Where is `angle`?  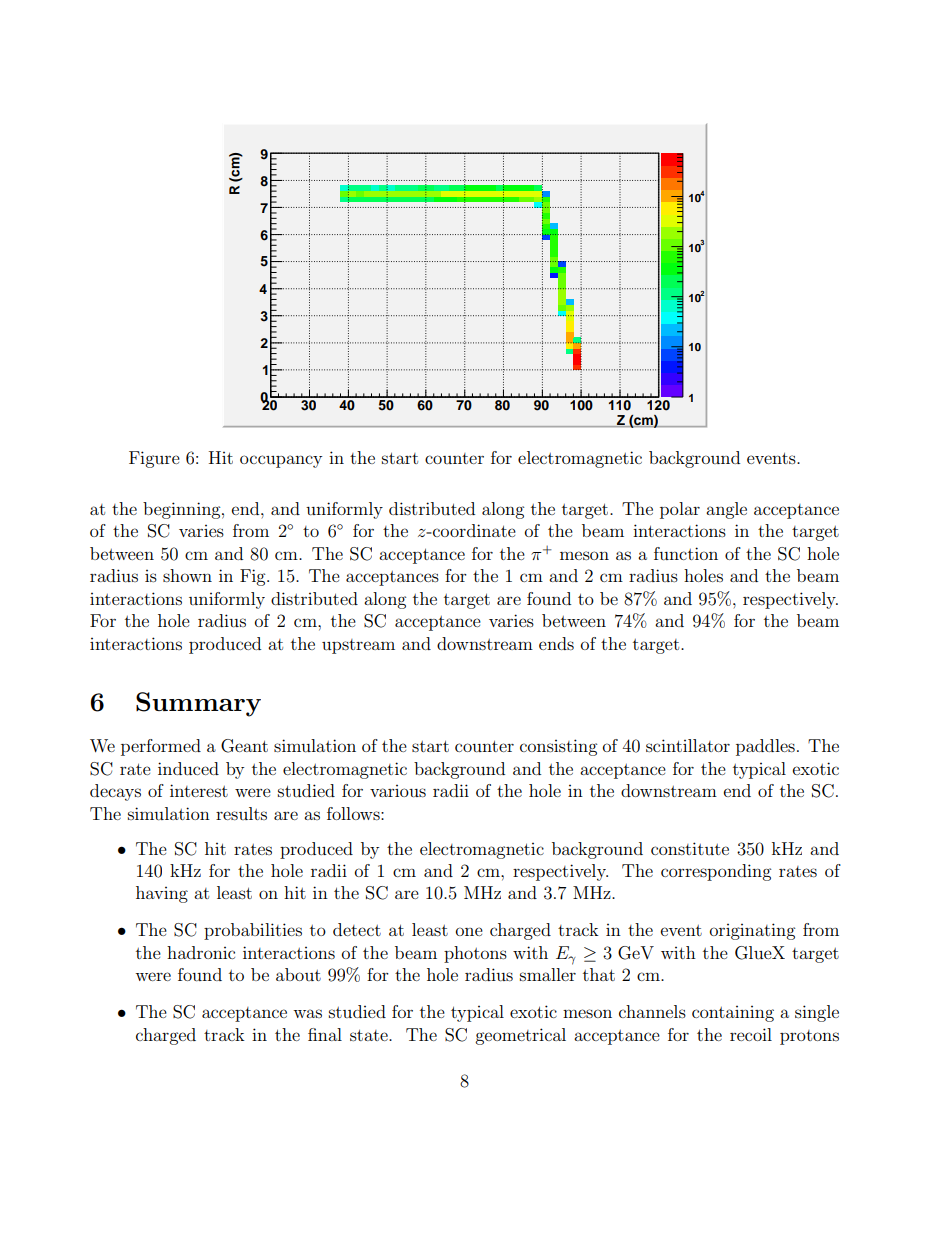
angle is located at coordinates (726, 510).
